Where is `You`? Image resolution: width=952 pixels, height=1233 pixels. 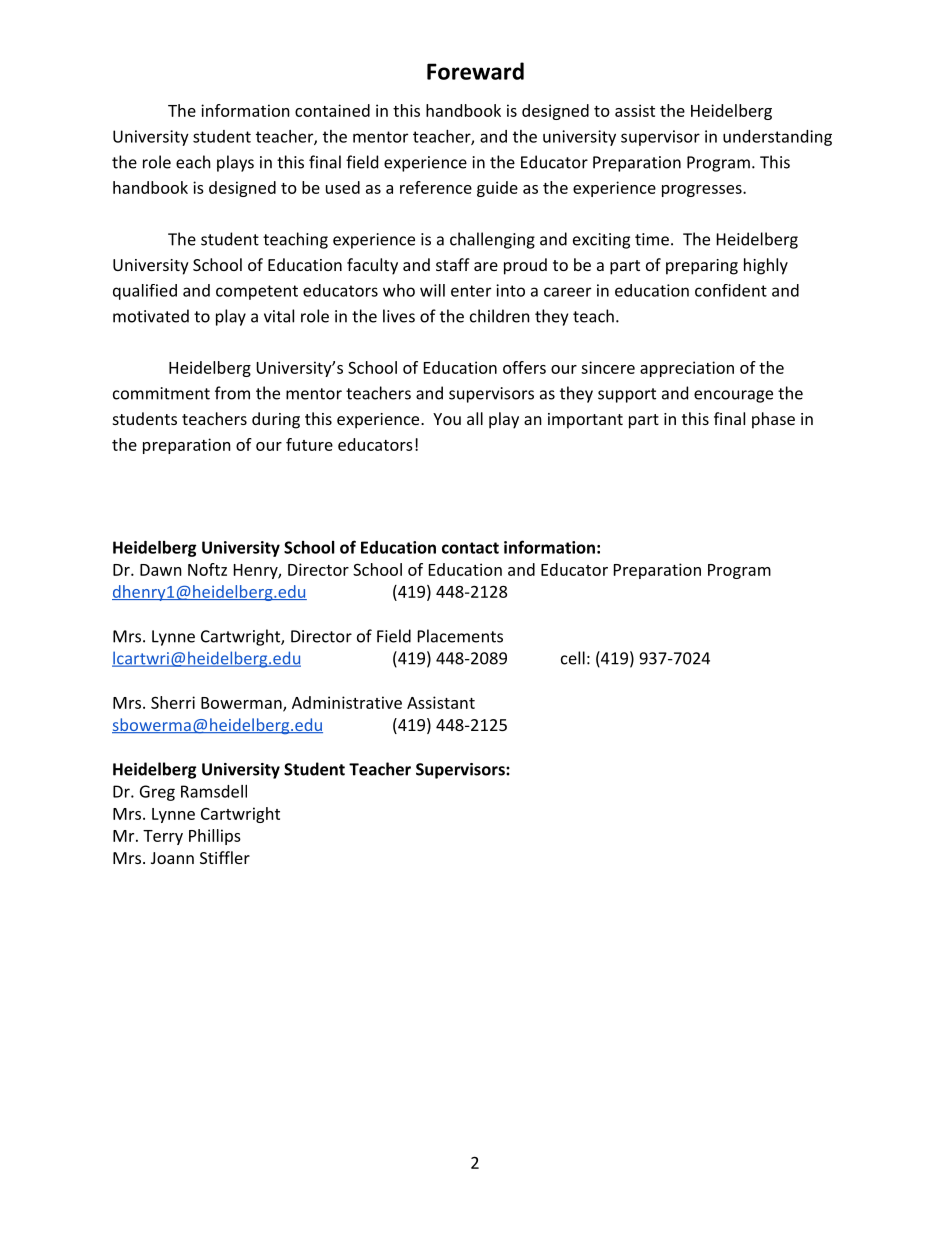 You is located at coordinates (447, 419).
